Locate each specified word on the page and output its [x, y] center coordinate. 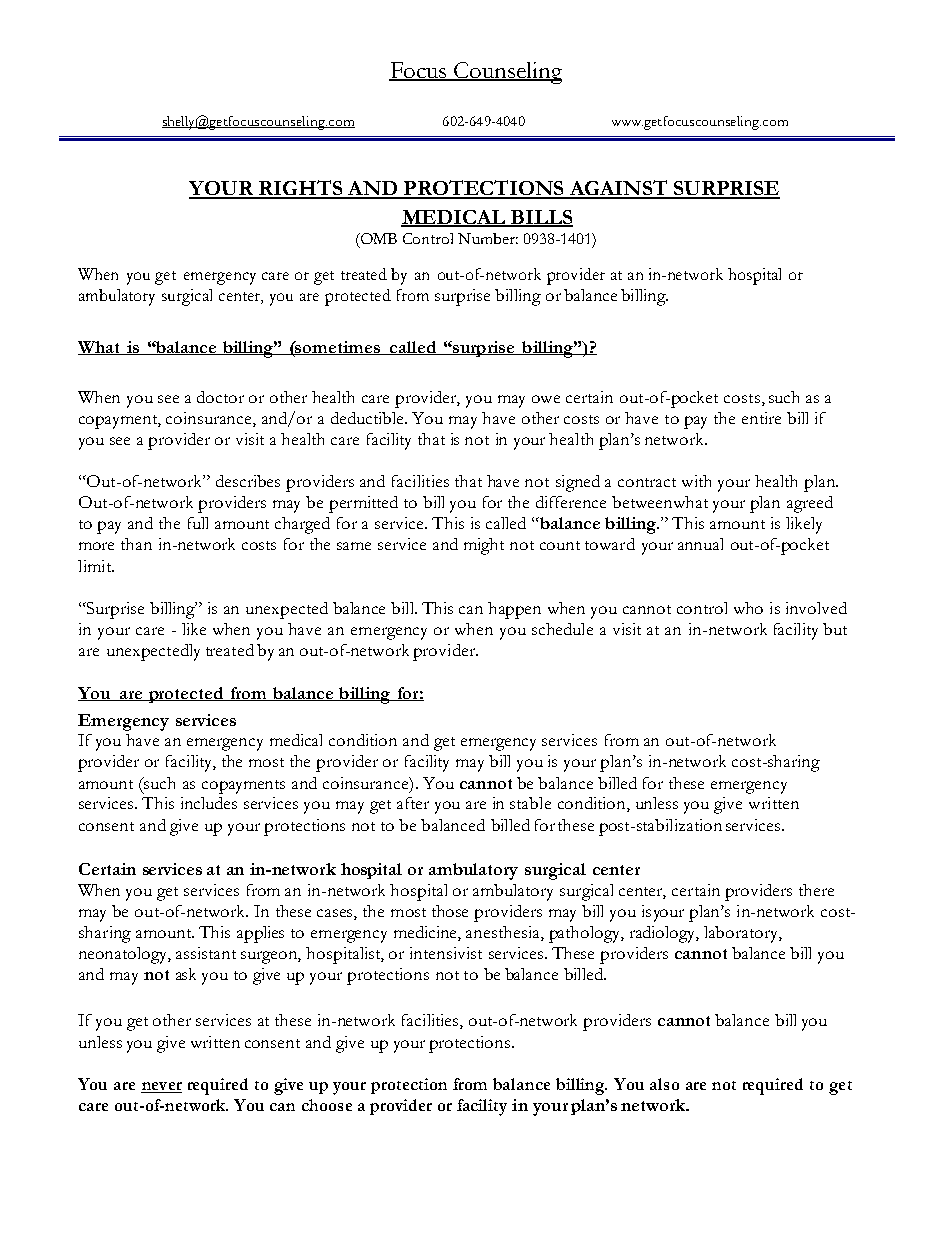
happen [514, 610]
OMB [377, 240]
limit [96, 566]
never [161, 1087]
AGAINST [618, 189]
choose [327, 1105]
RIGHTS [301, 189]
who [748, 608]
